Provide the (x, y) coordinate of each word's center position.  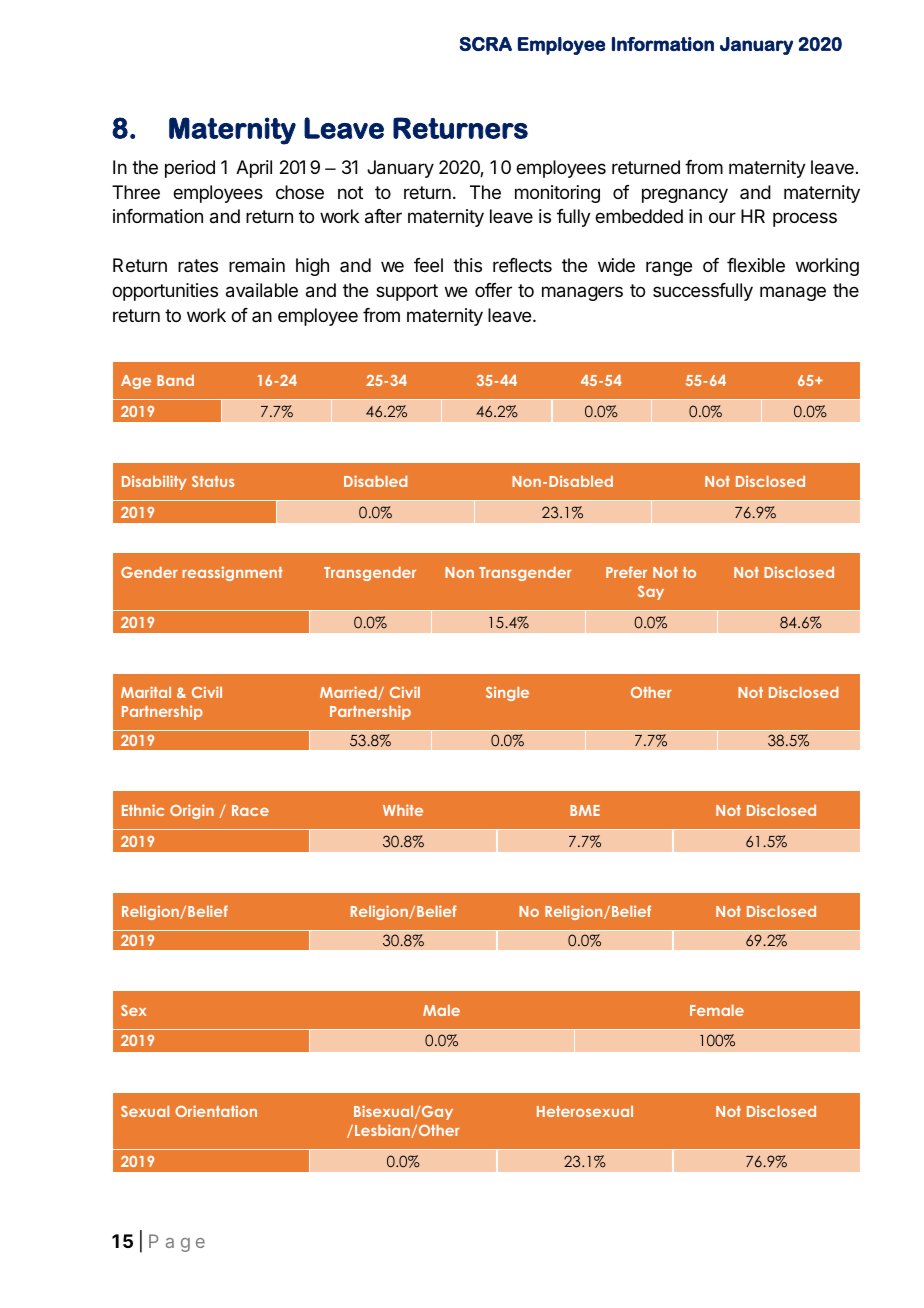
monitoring (557, 194)
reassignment (232, 573)
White (403, 810)
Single (507, 693)
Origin (192, 811)
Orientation (216, 1111)
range (669, 268)
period (190, 169)
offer (493, 290)
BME (585, 810)
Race (250, 810)
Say (651, 593)
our (722, 217)
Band (175, 380)
